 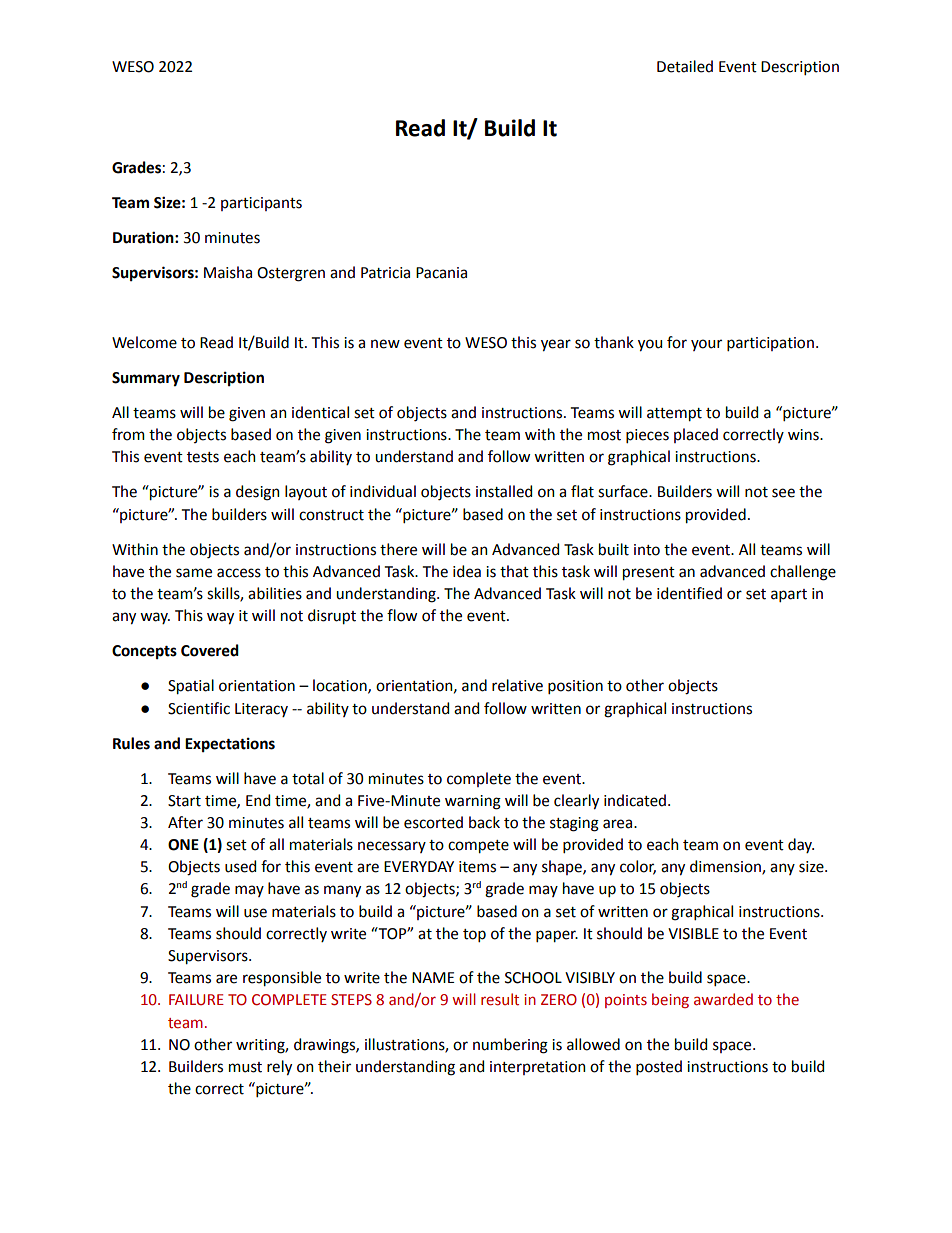 I want to click on Detailed, so click(x=685, y=66).
